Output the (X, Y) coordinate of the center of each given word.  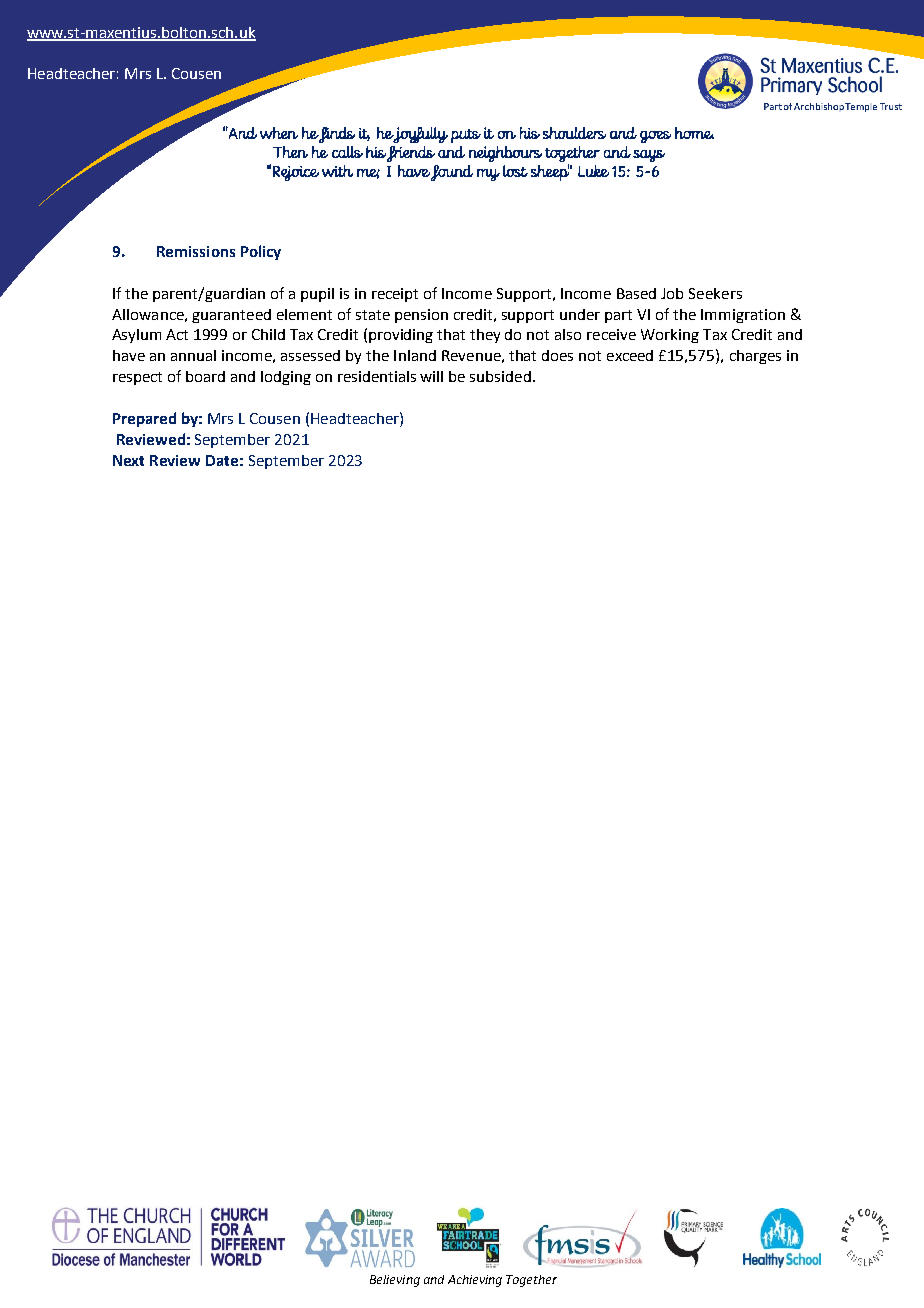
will (431, 376)
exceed (630, 355)
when (279, 133)
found (452, 173)
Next (128, 460)
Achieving (475, 1281)
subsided (500, 376)
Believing (395, 1281)
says (649, 156)
